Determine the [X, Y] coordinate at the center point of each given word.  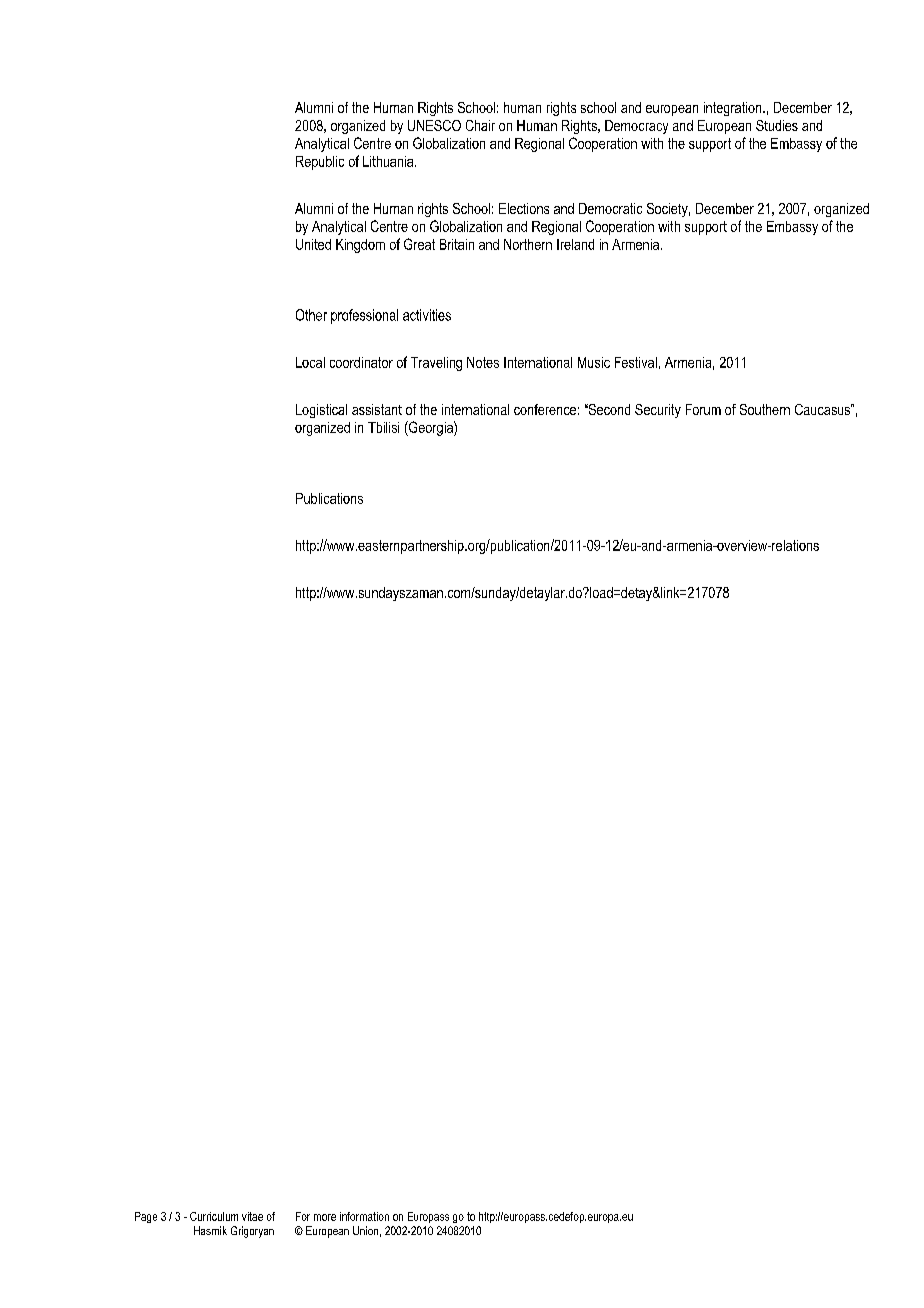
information [364, 1216]
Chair [480, 125]
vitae [252, 1216]
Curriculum [214, 1216]
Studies [777, 125]
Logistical [321, 411]
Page [146, 1217]
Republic [320, 163]
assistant [377, 409]
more [325, 1217]
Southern [765, 409]
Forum [703, 409]
